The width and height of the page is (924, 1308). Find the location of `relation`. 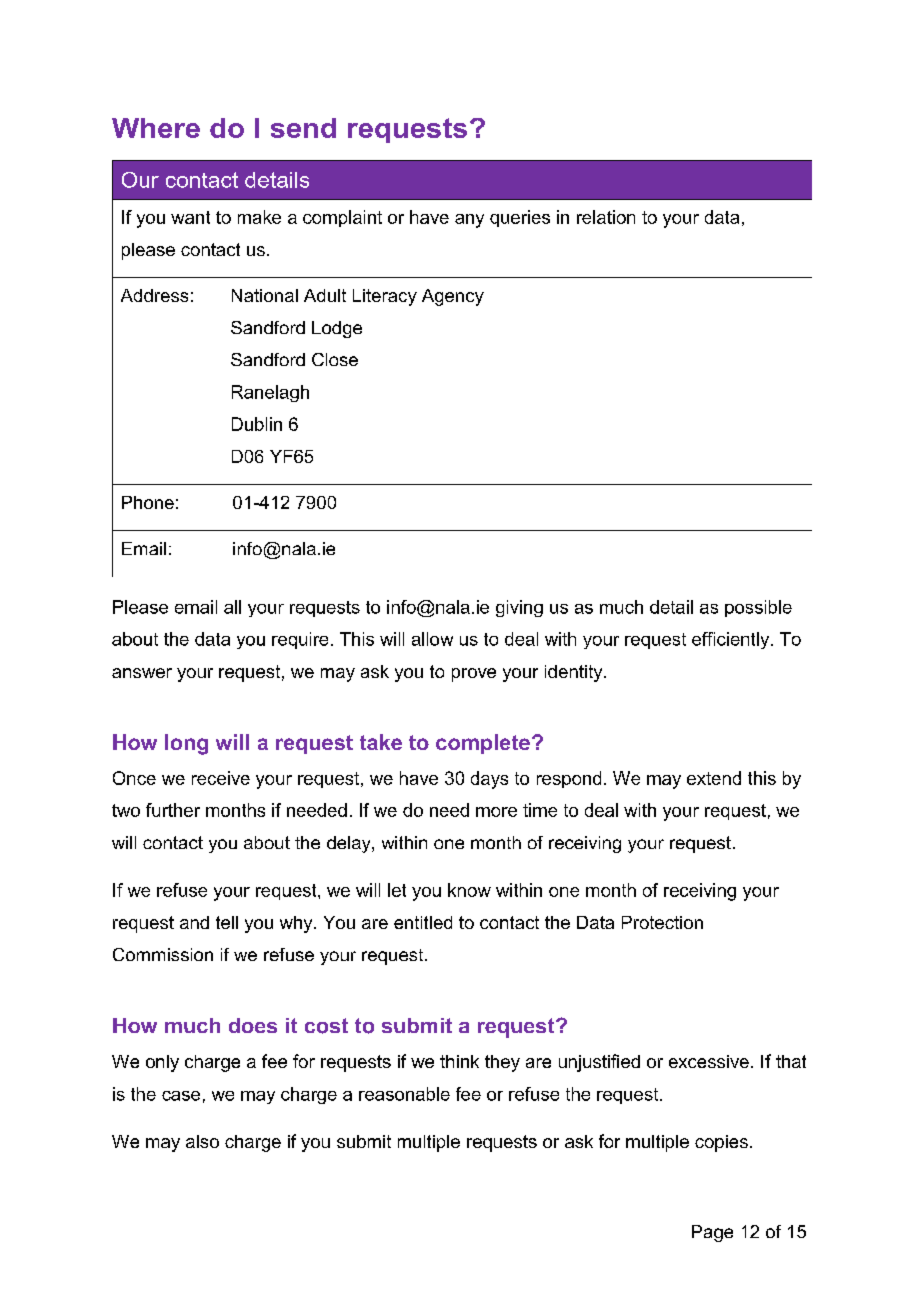

relation is located at coordinates (606, 217).
